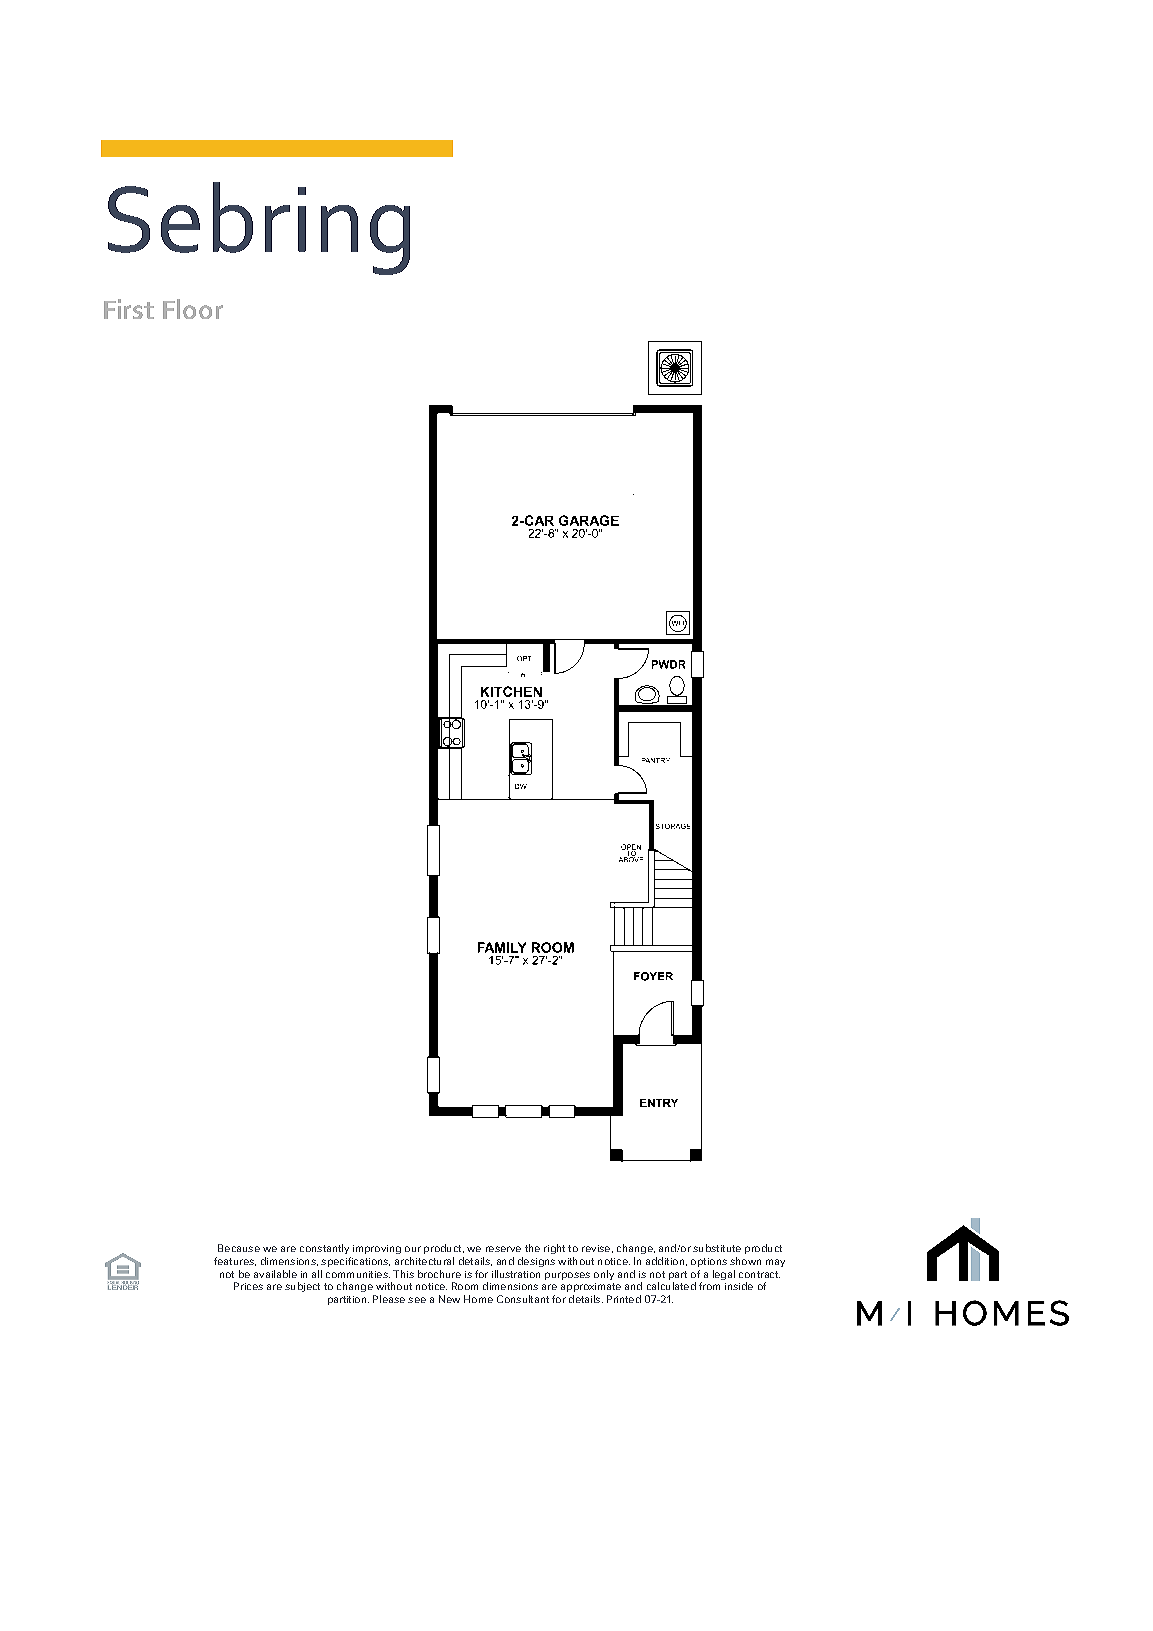 This screenshot has width=1153, height=1631. Describe the element at coordinates (377, 1249) in the screenshot. I see `improving` at that location.
